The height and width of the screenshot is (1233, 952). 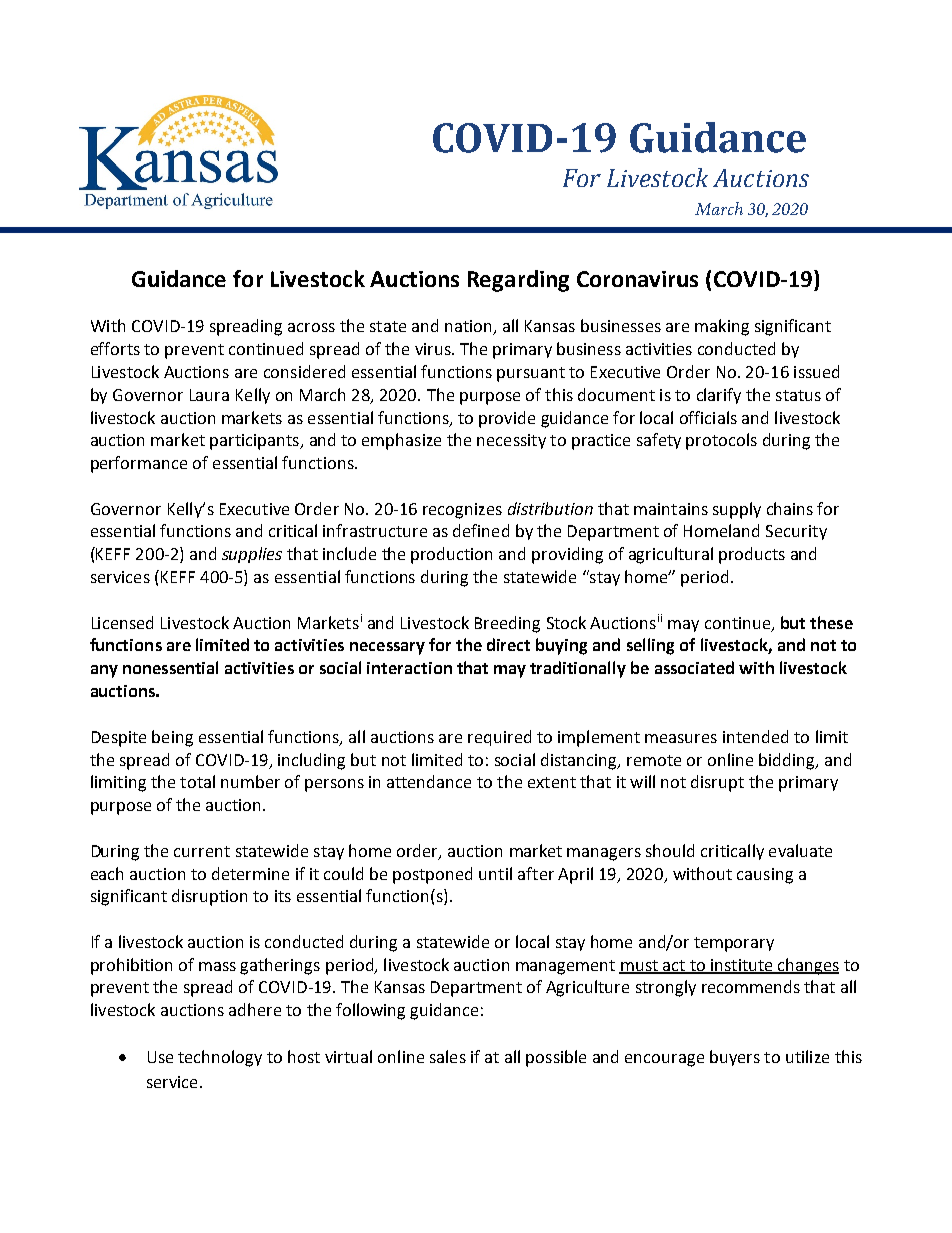 I want to click on nation, so click(x=469, y=327).
